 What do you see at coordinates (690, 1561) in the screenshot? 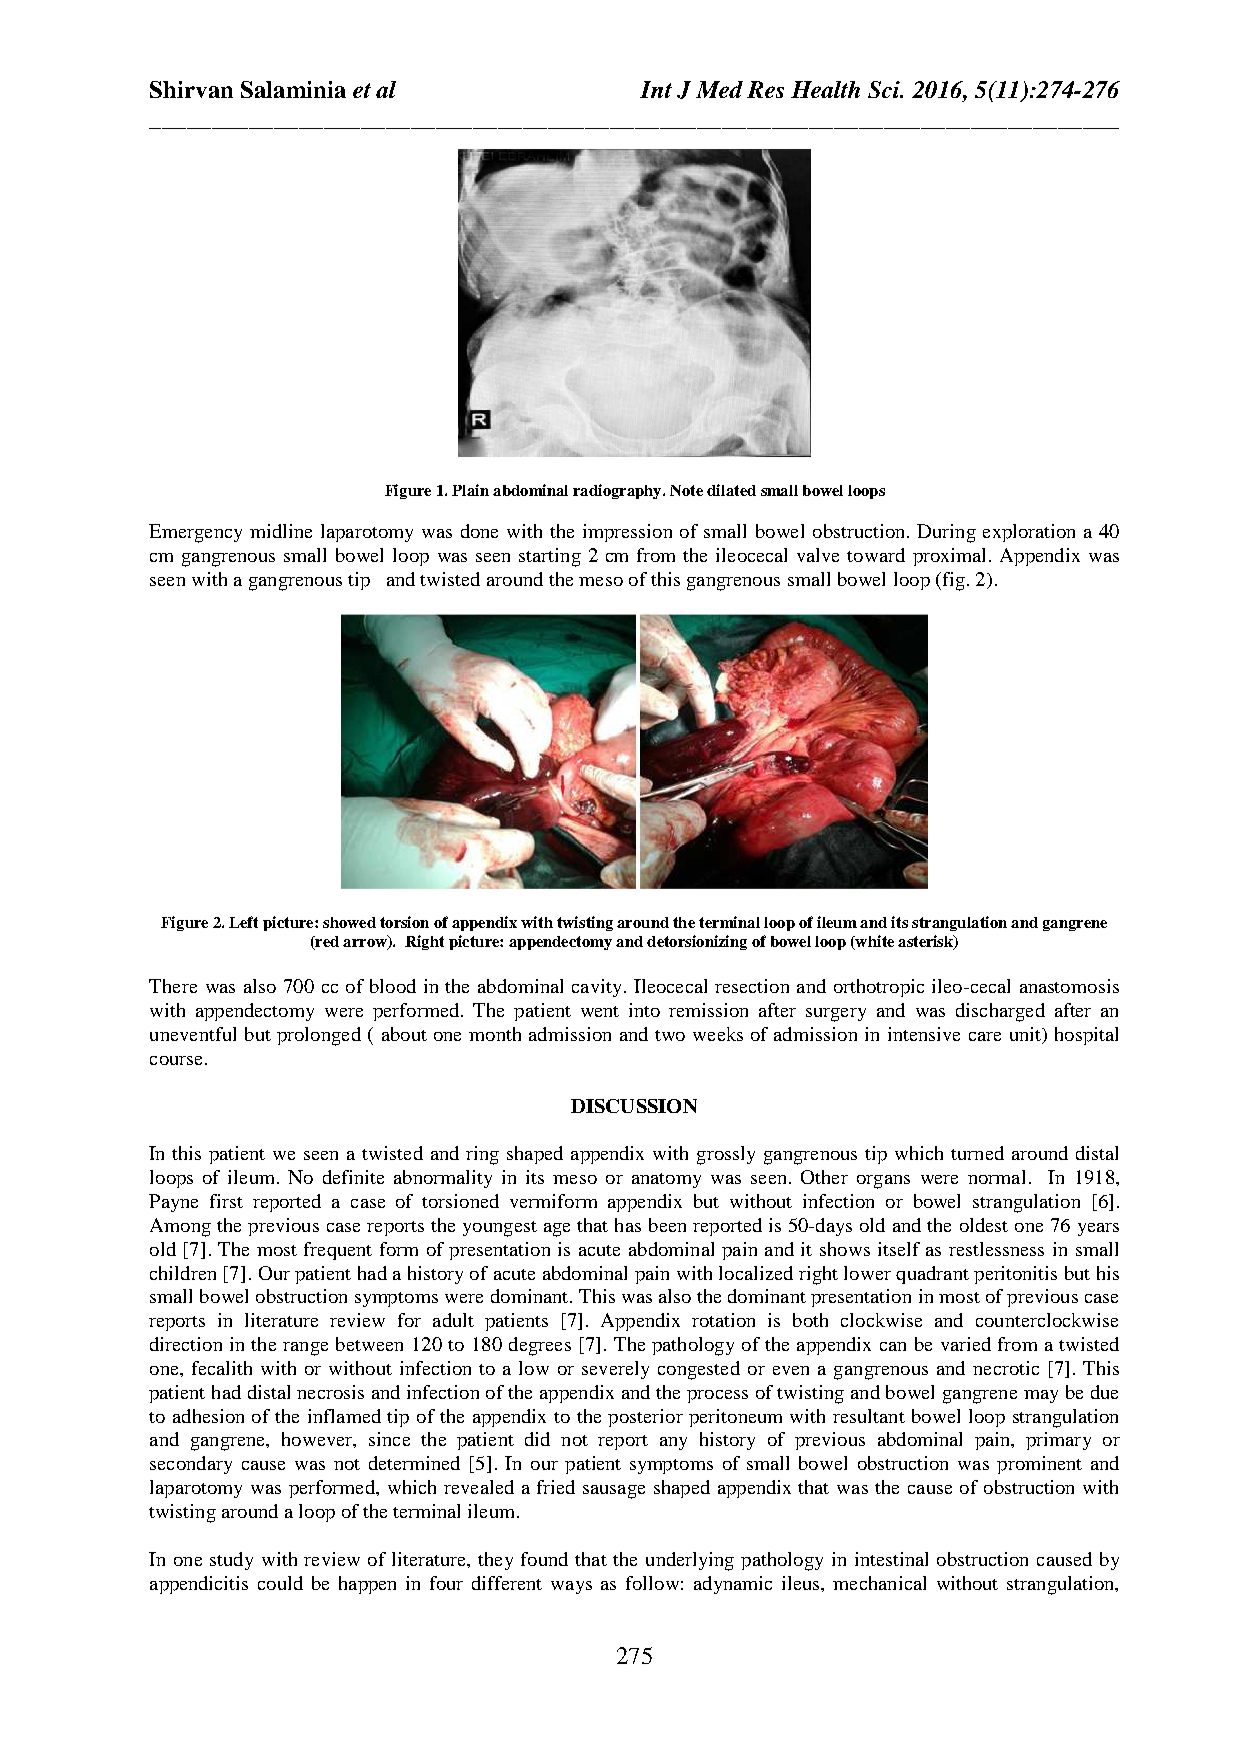
I see `underlying` at bounding box center [690, 1561].
